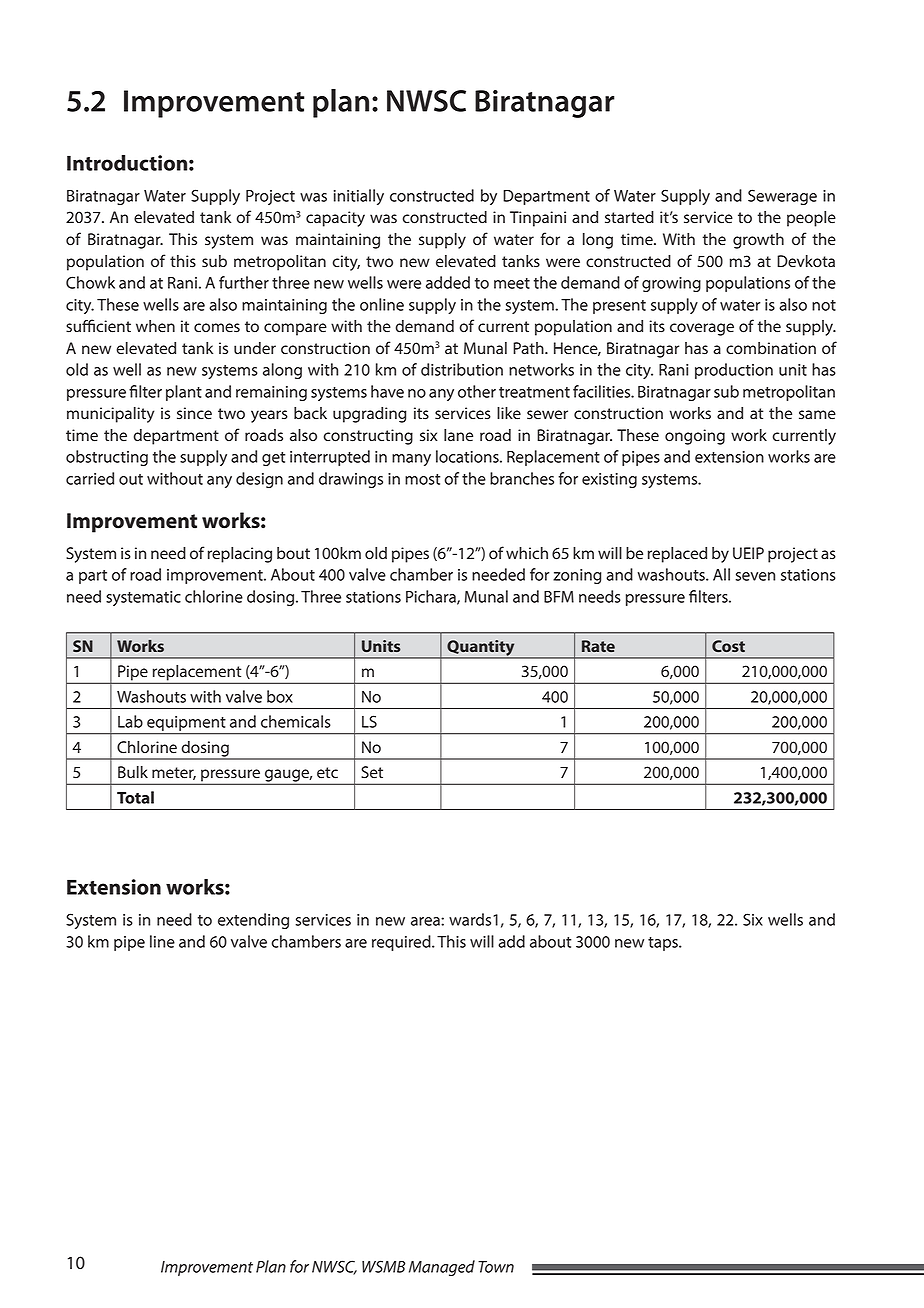  I want to click on growth, so click(758, 241).
